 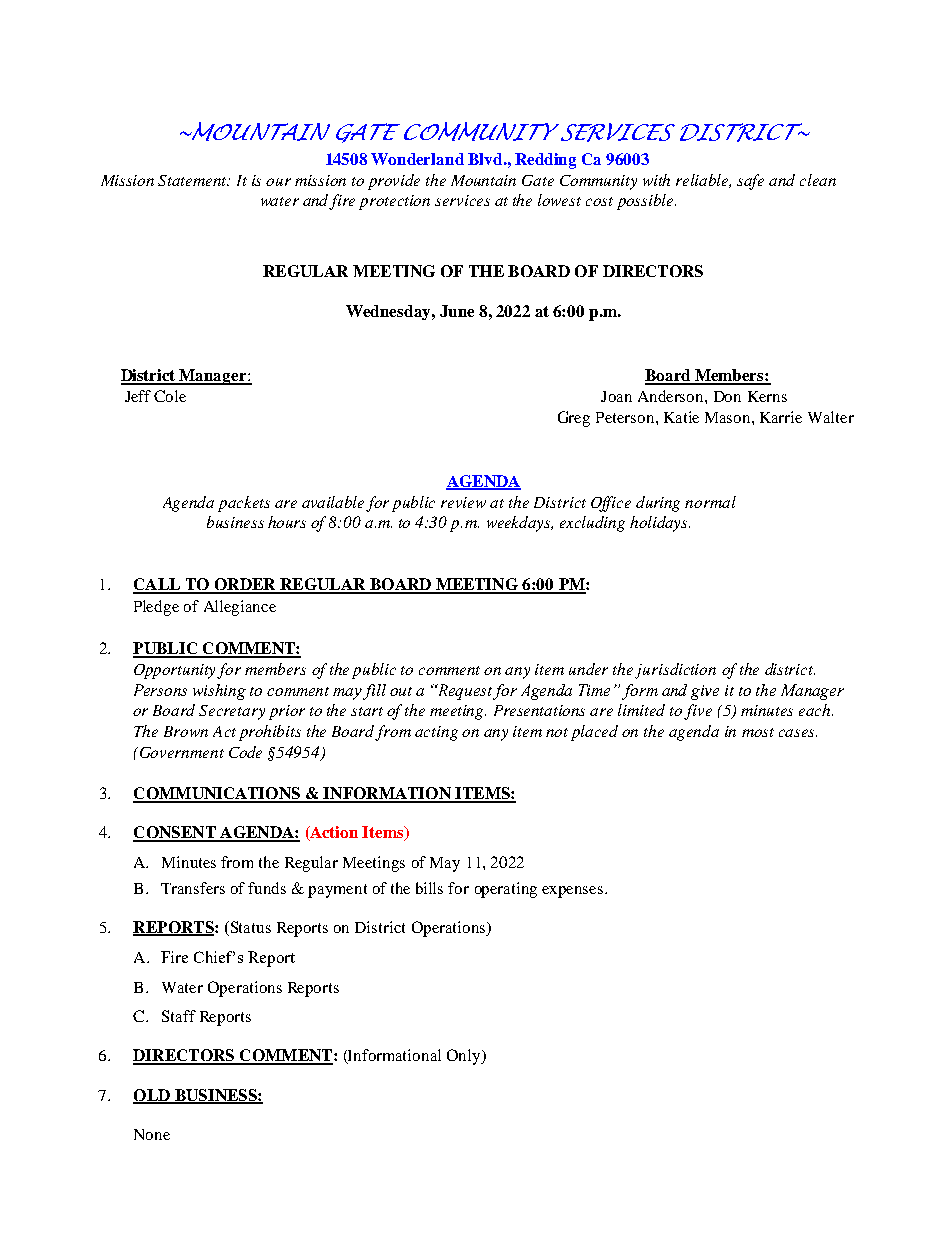 I want to click on Opportunity, so click(x=176, y=671).
